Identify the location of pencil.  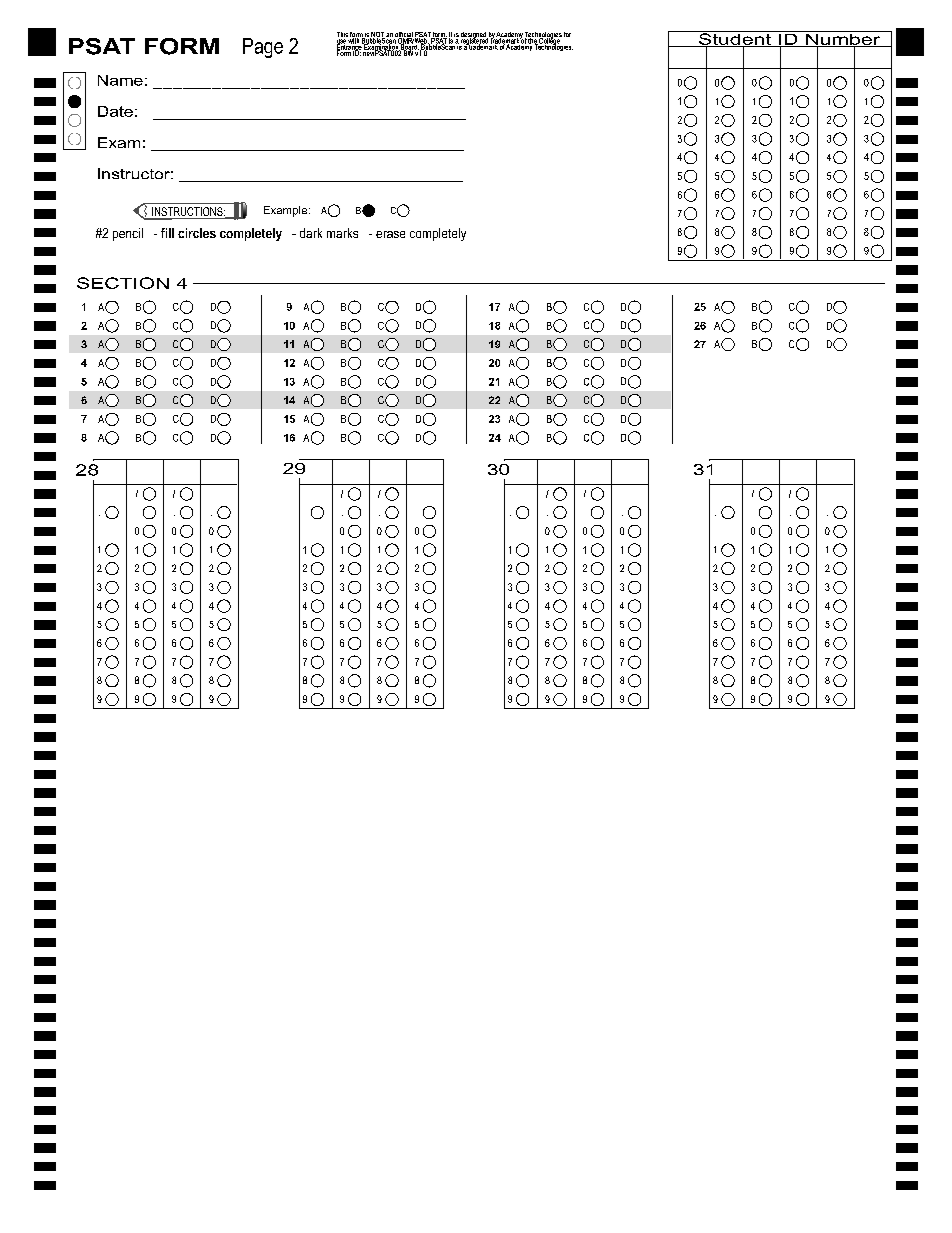
(128, 234).
